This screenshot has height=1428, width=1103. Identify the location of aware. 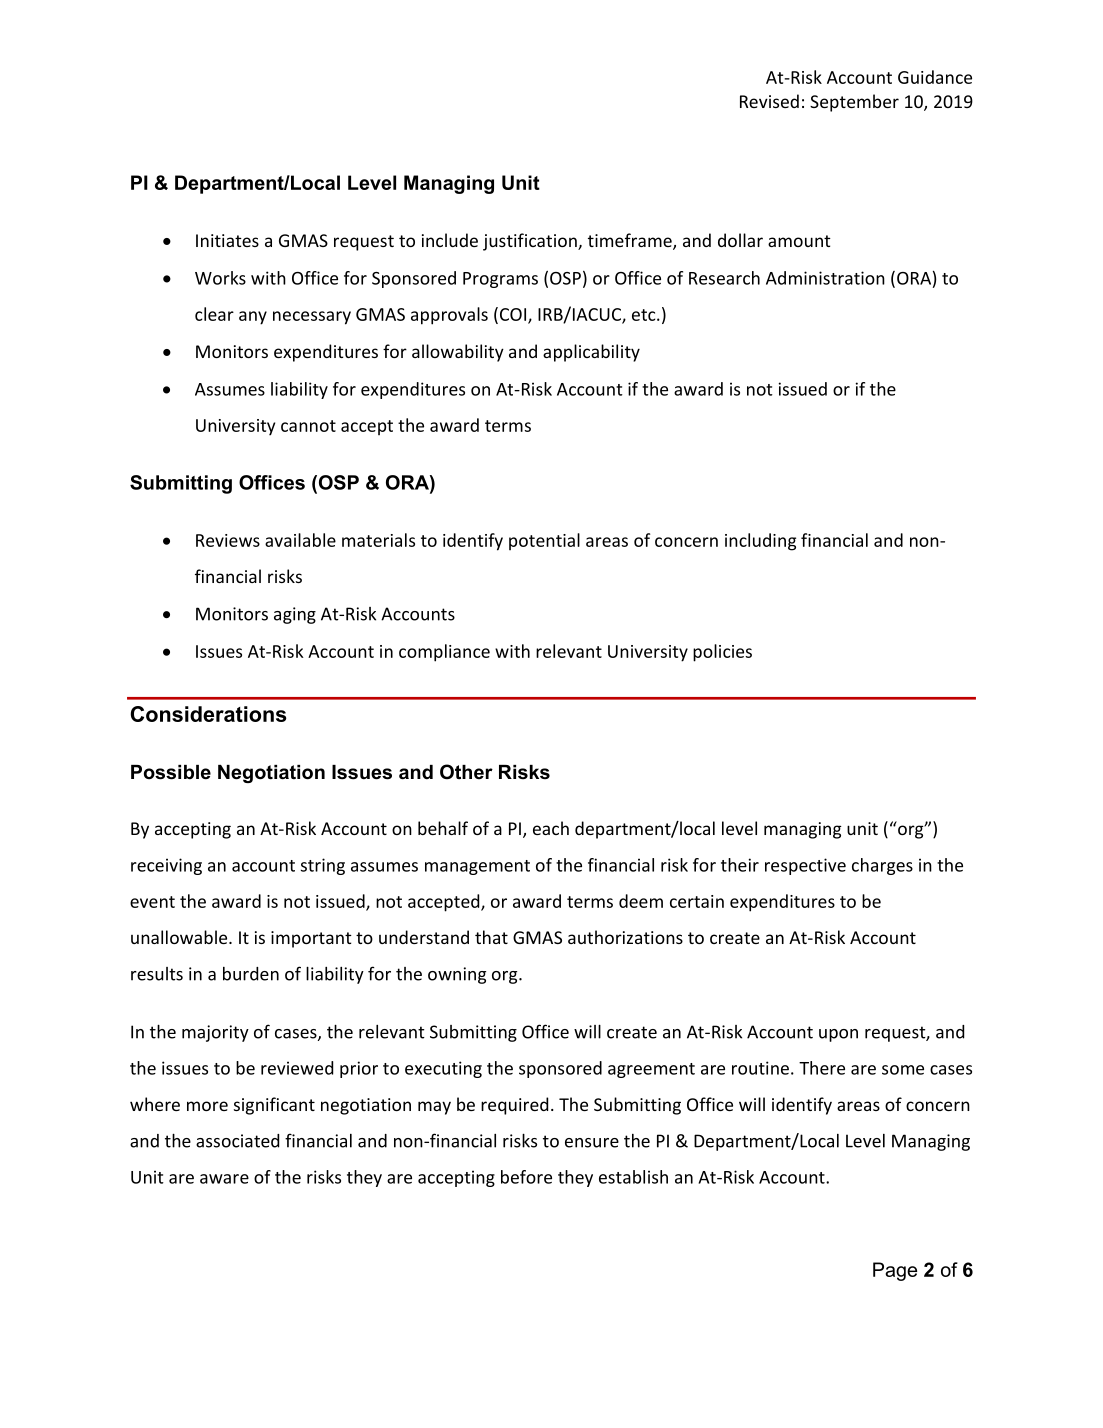
(224, 1179).
